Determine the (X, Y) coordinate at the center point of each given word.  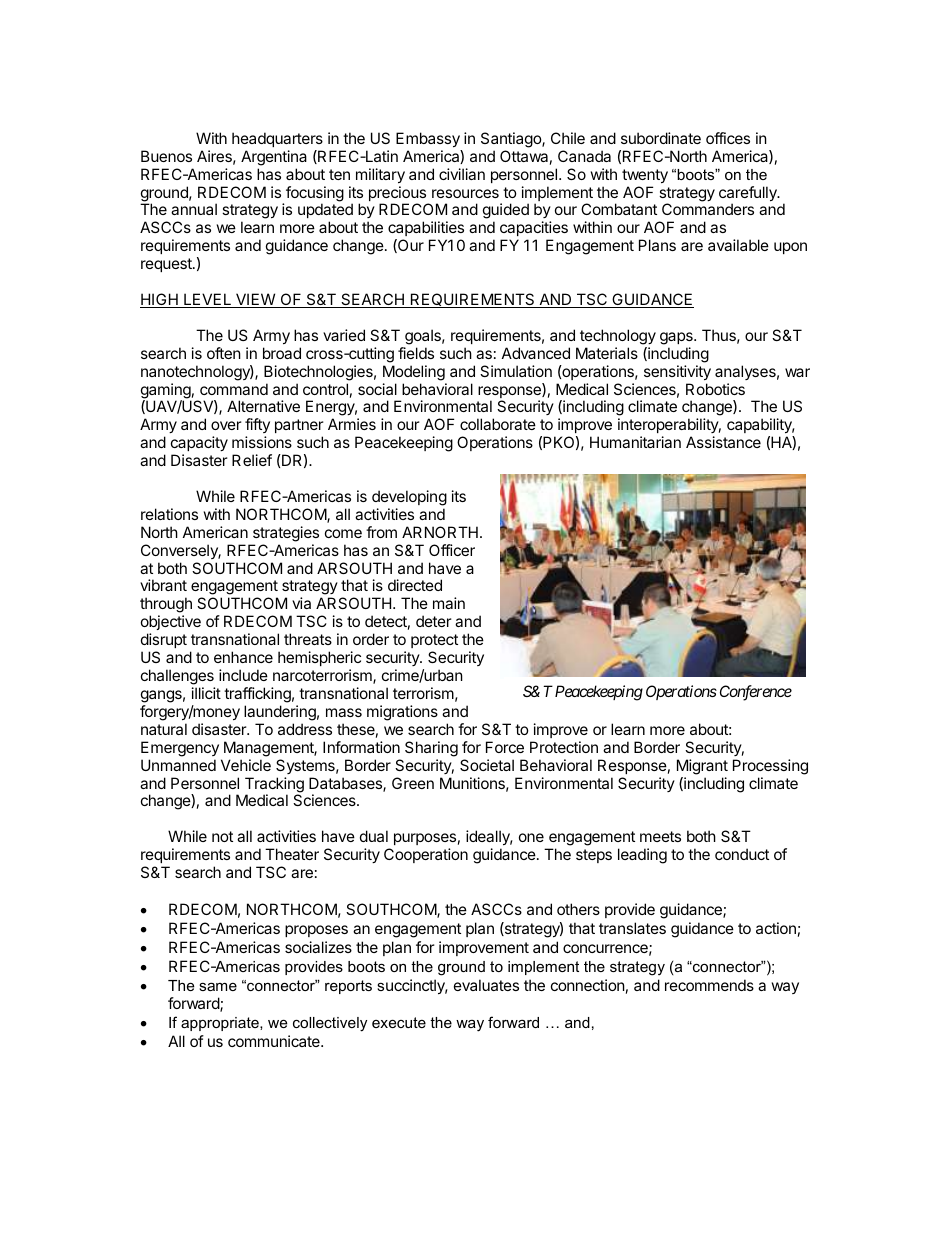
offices (728, 138)
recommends (709, 985)
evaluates (486, 985)
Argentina (274, 158)
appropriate (221, 1024)
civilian (462, 174)
